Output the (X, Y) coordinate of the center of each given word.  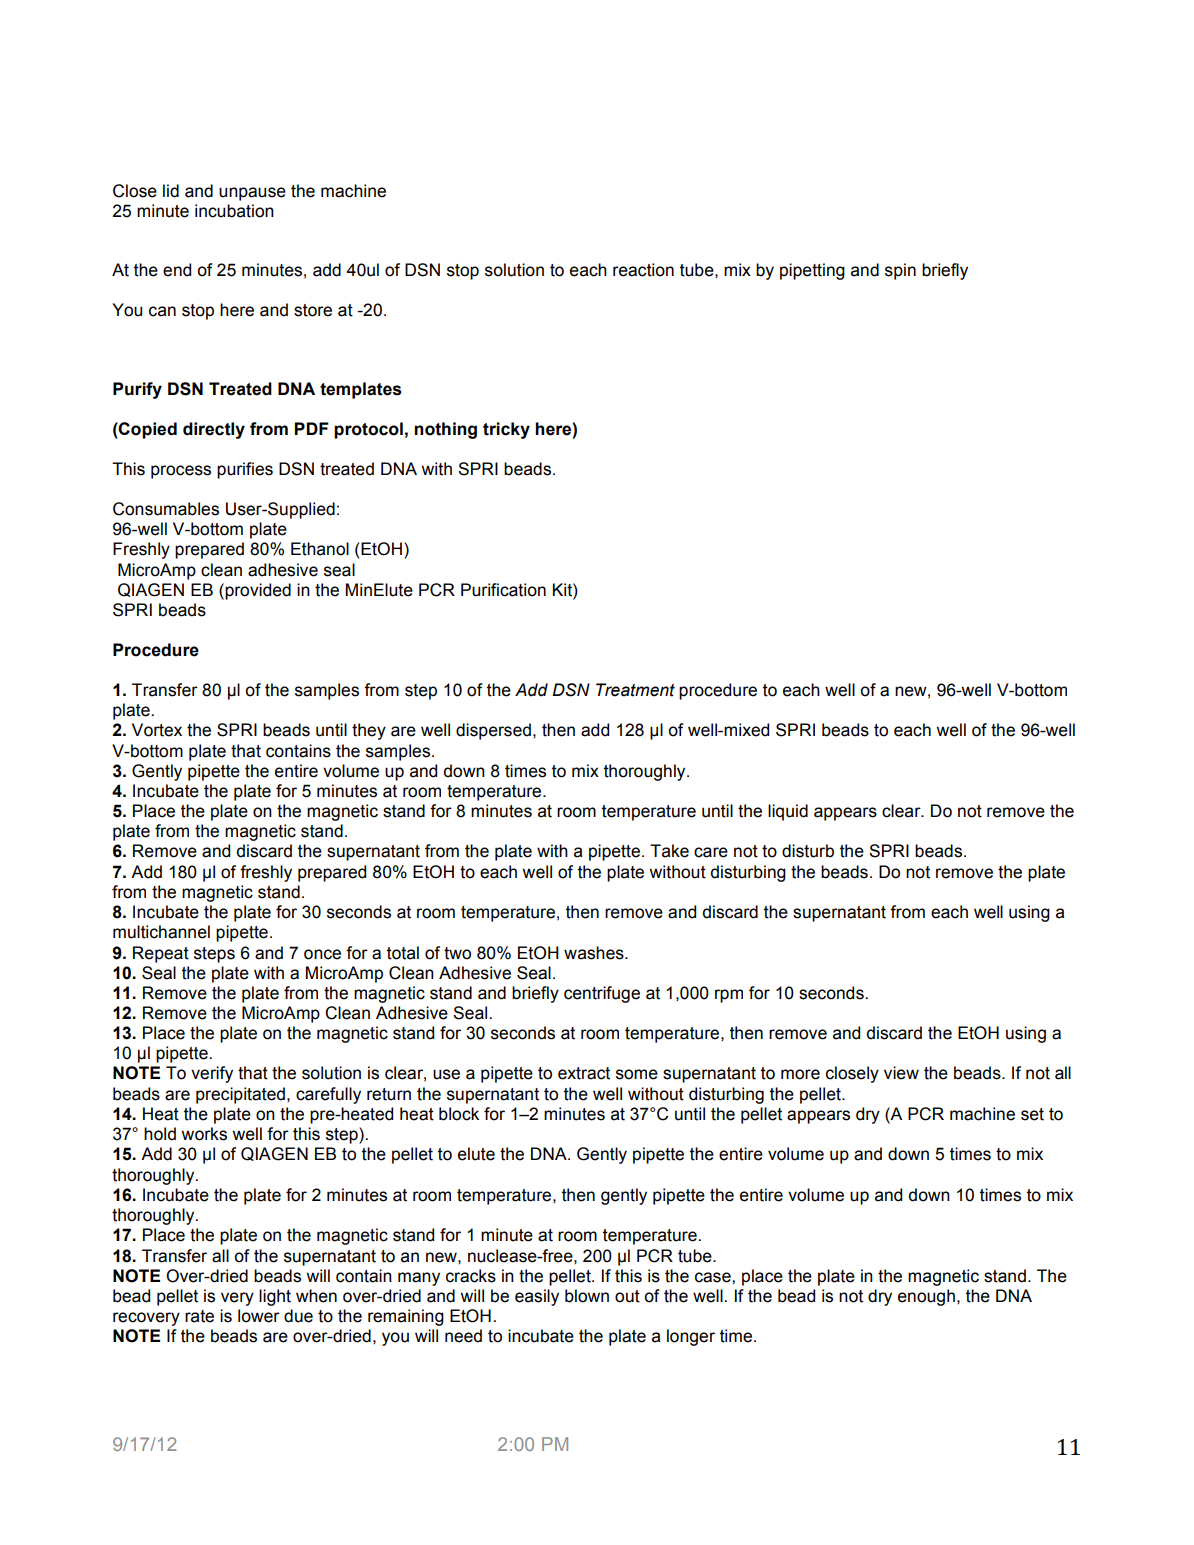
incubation (234, 211)
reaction (643, 270)
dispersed (493, 731)
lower (259, 1316)
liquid (788, 812)
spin (900, 271)
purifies (245, 470)
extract (584, 1073)
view (901, 1073)
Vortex (157, 730)
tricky (506, 430)
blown (587, 1296)
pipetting (812, 271)
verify (212, 1074)
